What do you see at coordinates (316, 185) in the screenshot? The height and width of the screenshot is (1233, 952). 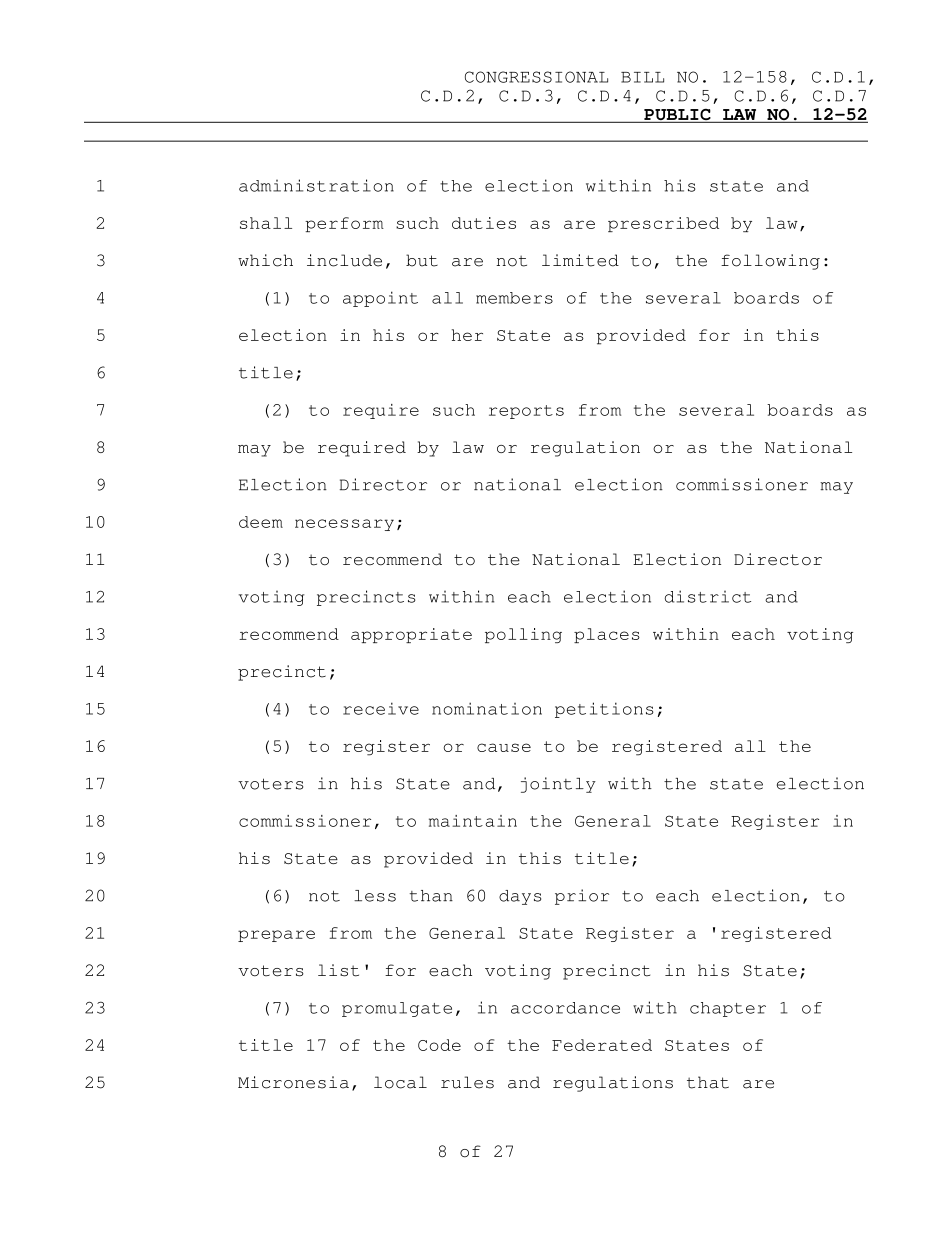 I see `administration` at bounding box center [316, 185].
